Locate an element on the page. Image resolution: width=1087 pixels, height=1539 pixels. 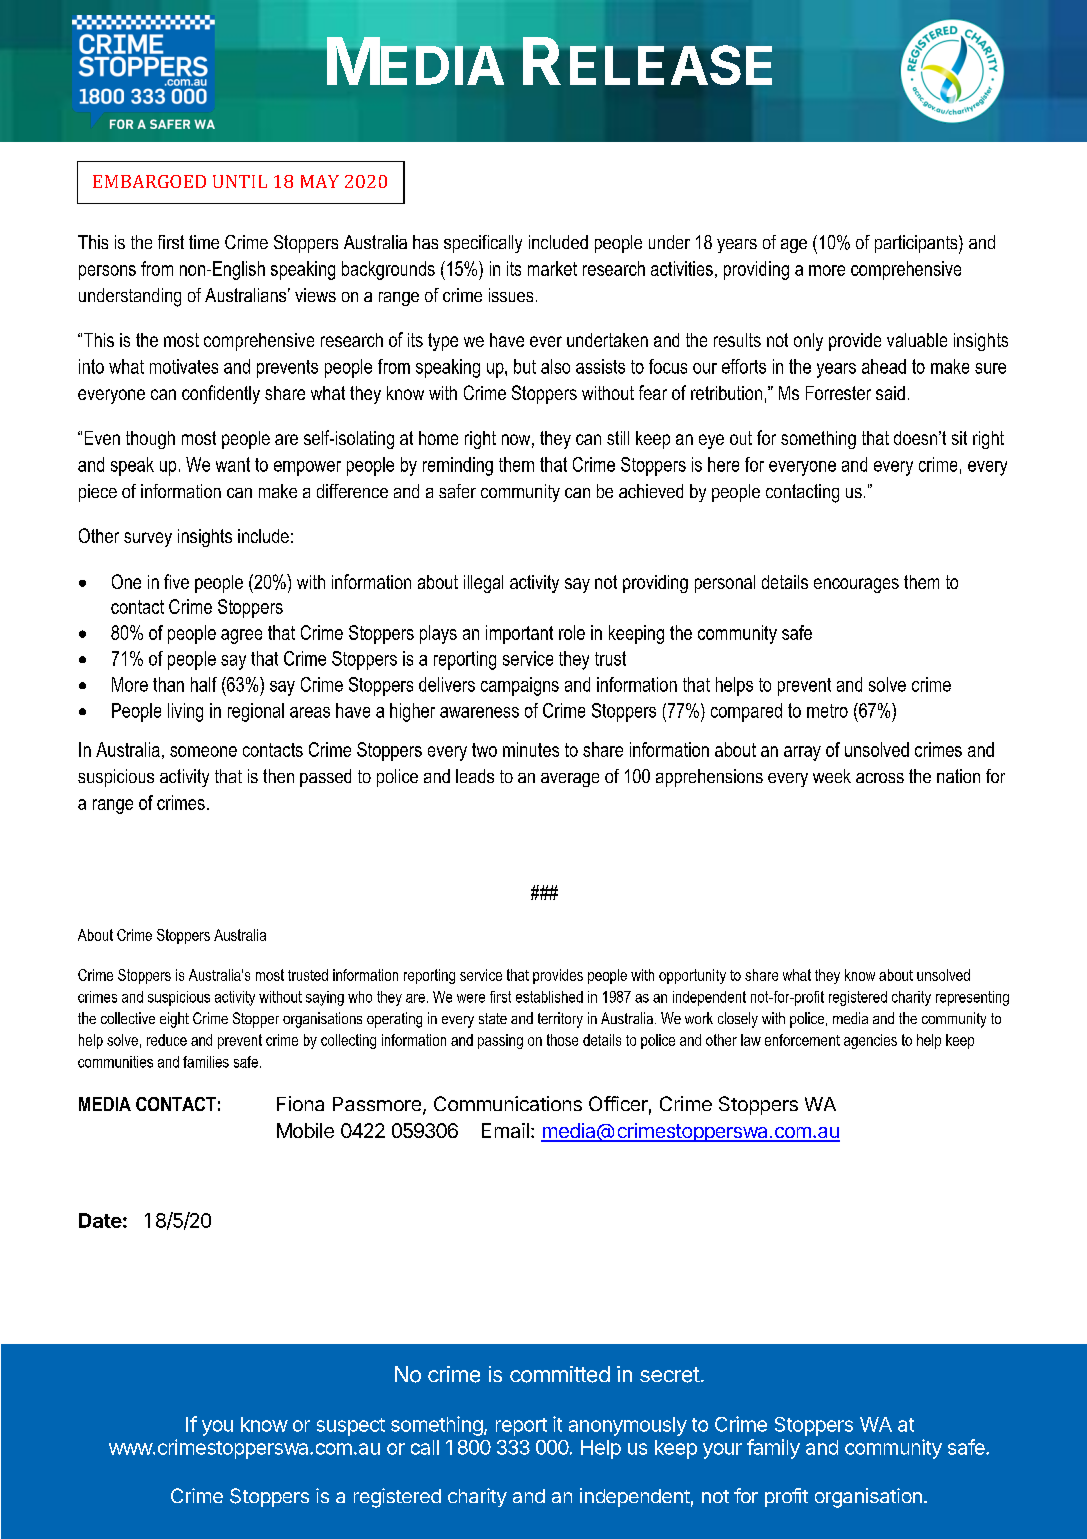
across is located at coordinates (880, 778).
